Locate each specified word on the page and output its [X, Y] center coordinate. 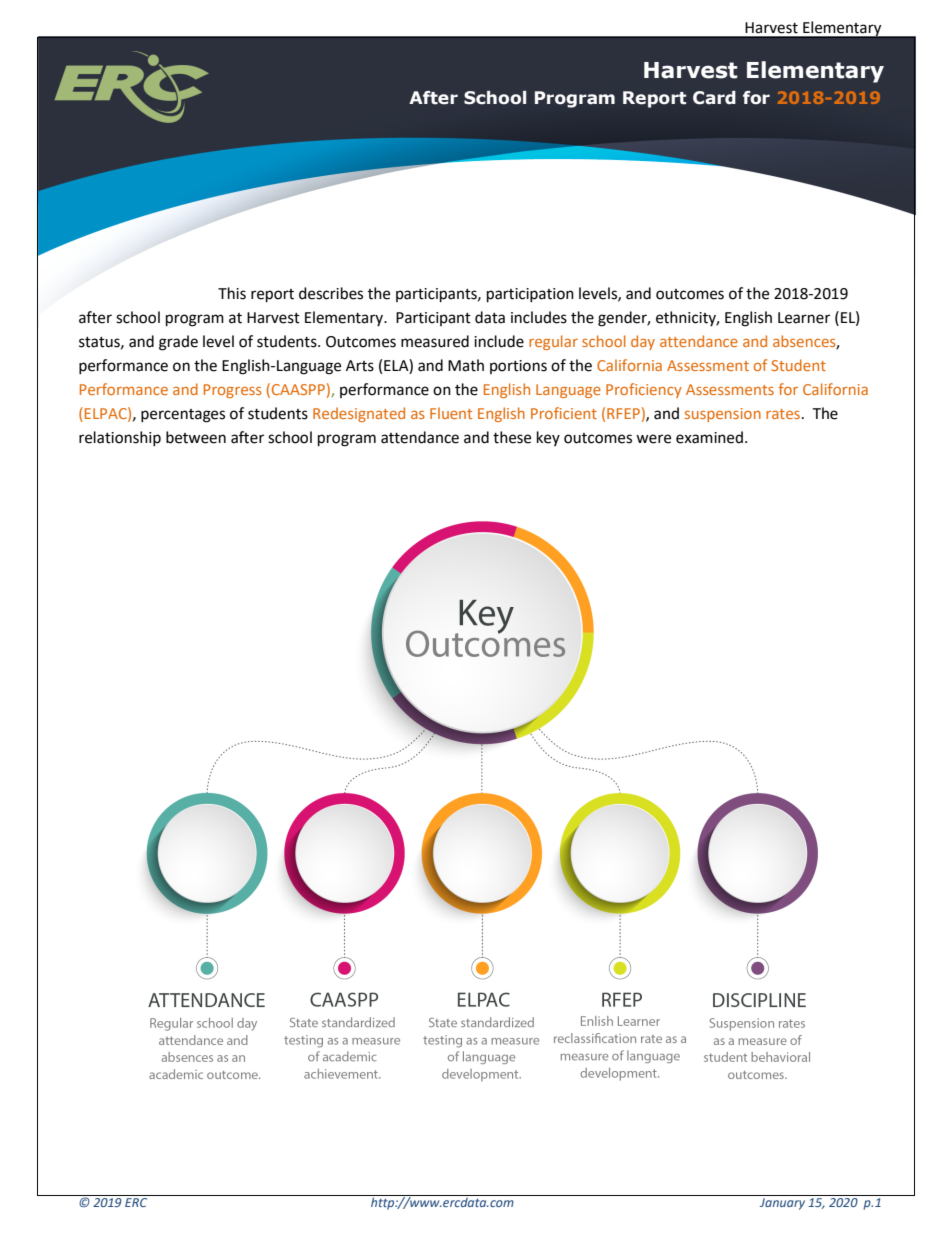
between [196, 437]
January [782, 1204]
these [512, 437]
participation [530, 295]
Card [714, 98]
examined [709, 437]
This [232, 293]
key [548, 438]
